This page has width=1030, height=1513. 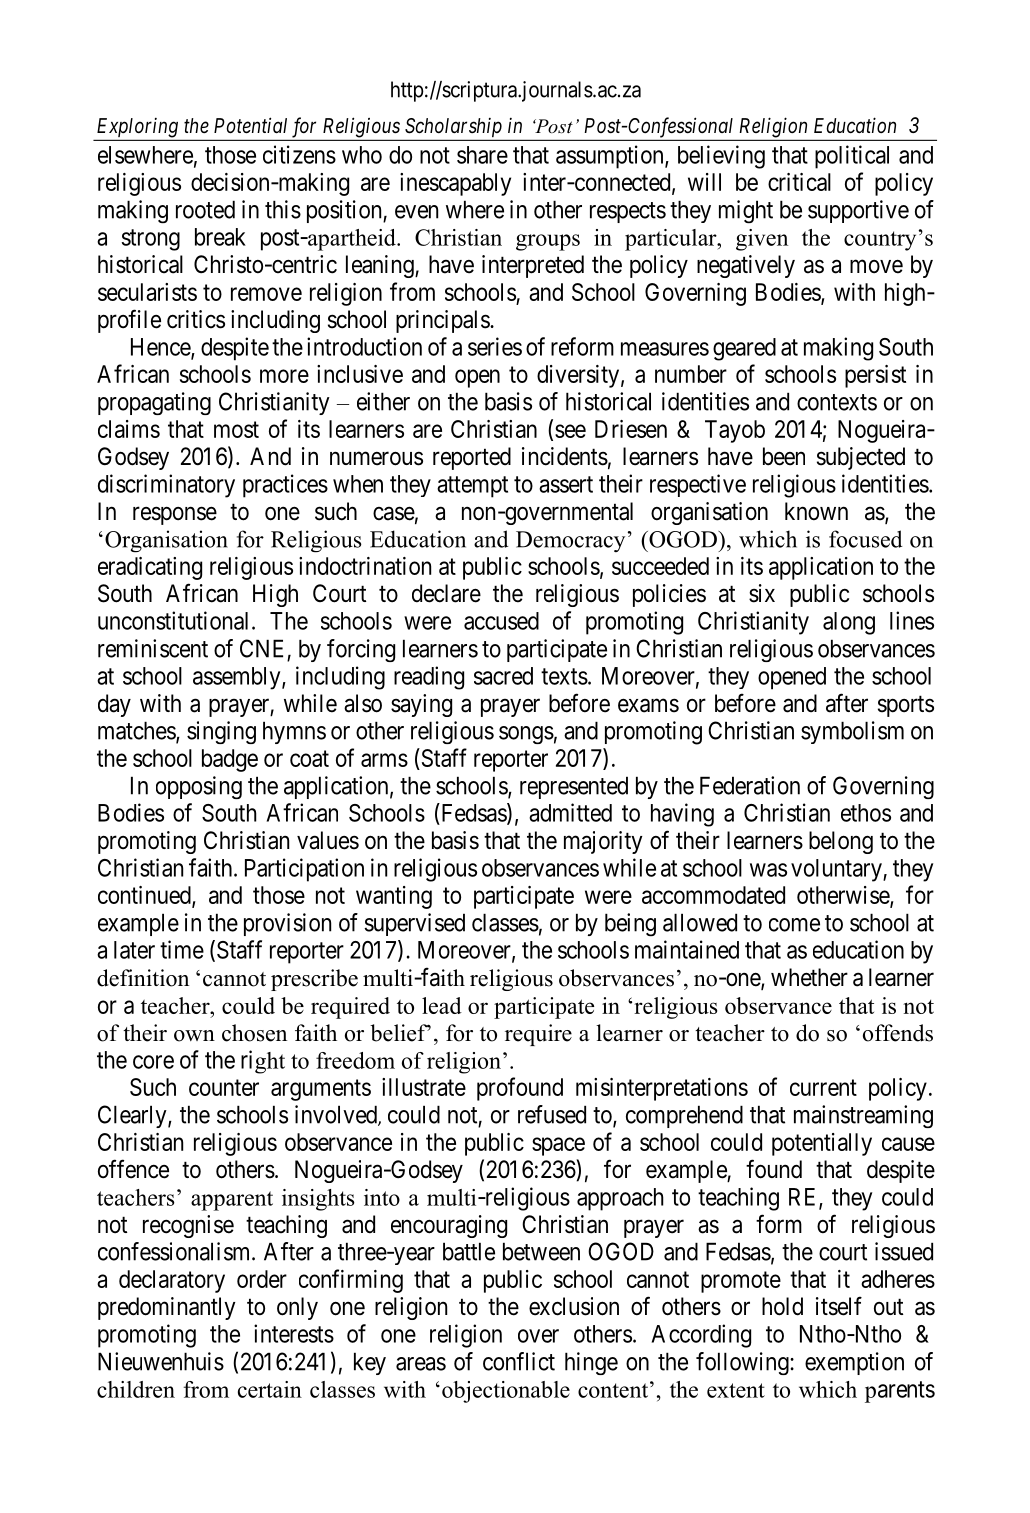 I want to click on predominantly, so click(x=167, y=1308).
